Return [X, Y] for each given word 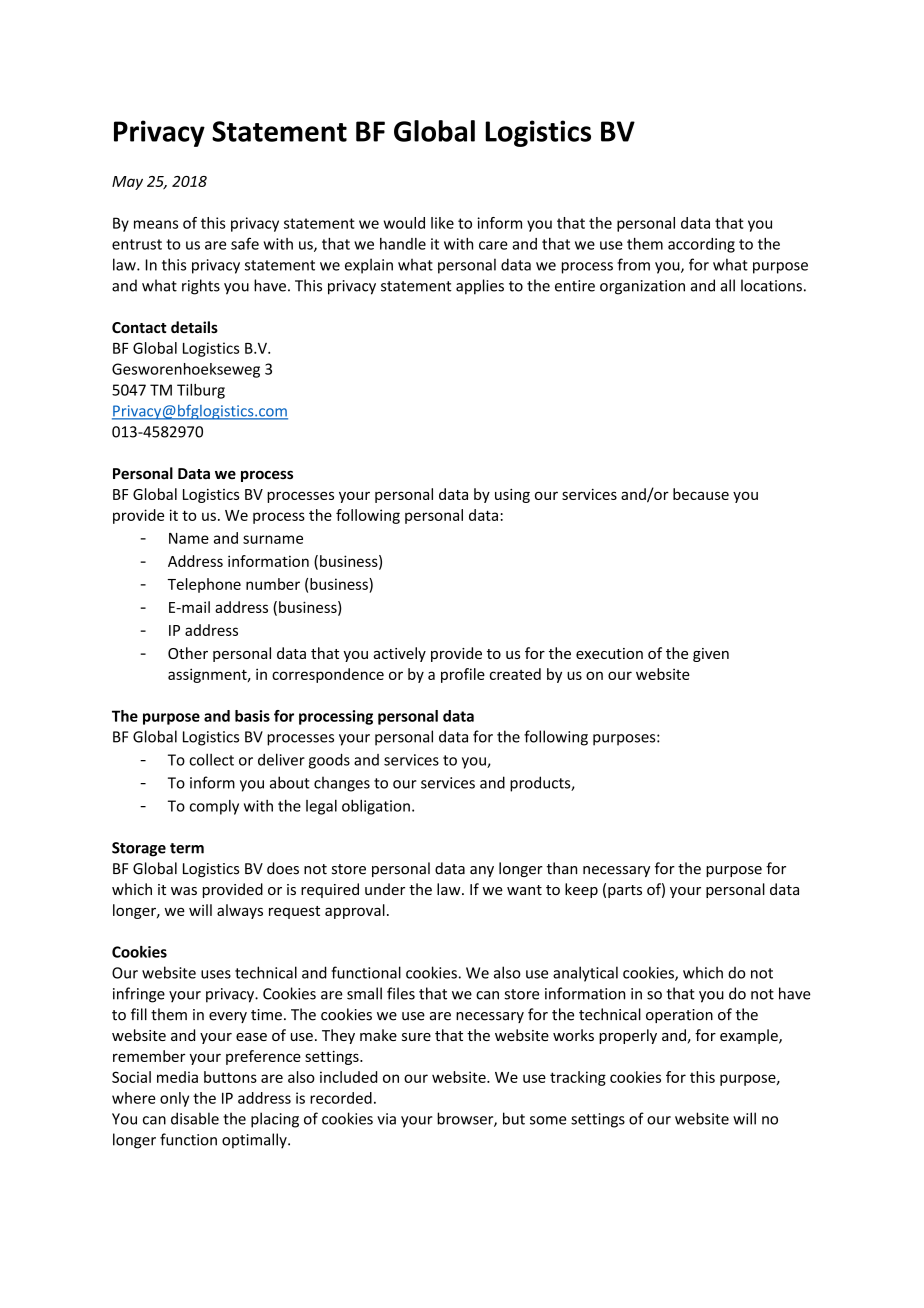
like [442, 223]
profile [463, 675]
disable [195, 1118]
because [701, 494]
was [184, 891]
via [386, 1119]
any [482, 871]
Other [188, 653]
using [512, 496]
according [701, 245]
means [156, 224]
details [194, 327]
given [711, 655]
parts [625, 891]
